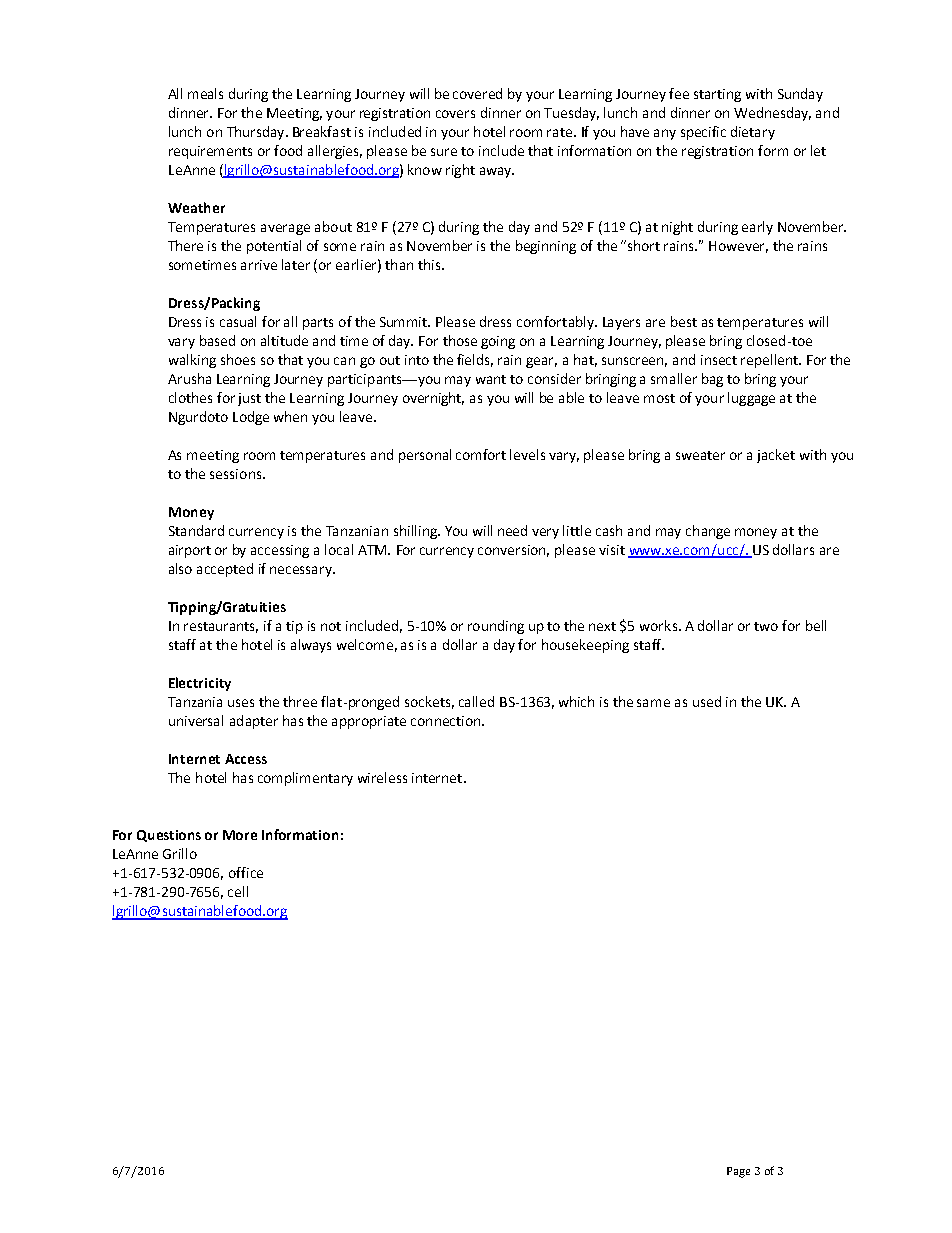  Describe the element at coordinates (257, 133) in the screenshot. I see `Thursday` at that location.
